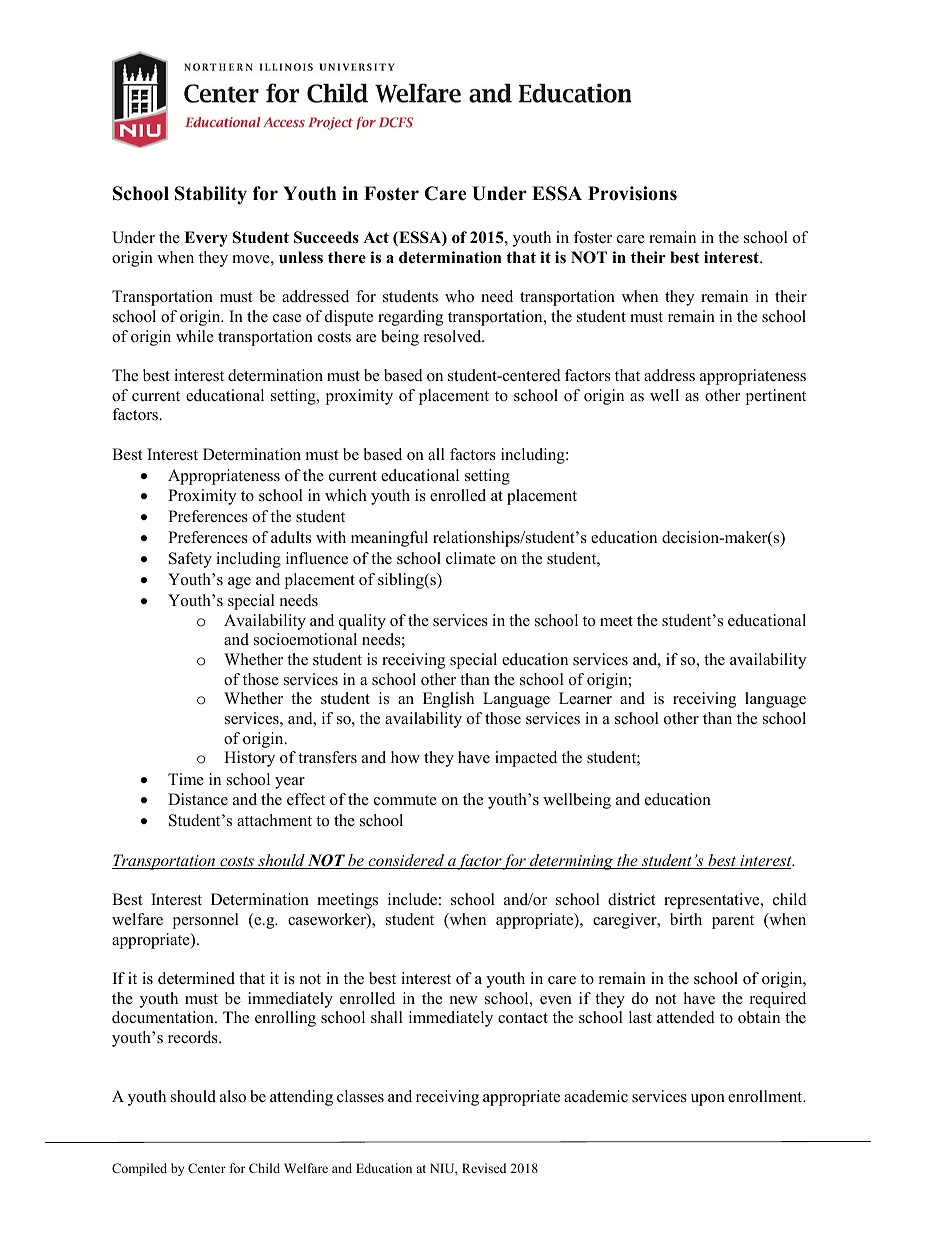 The width and height of the document is (952, 1233). I want to click on History, so click(249, 759).
